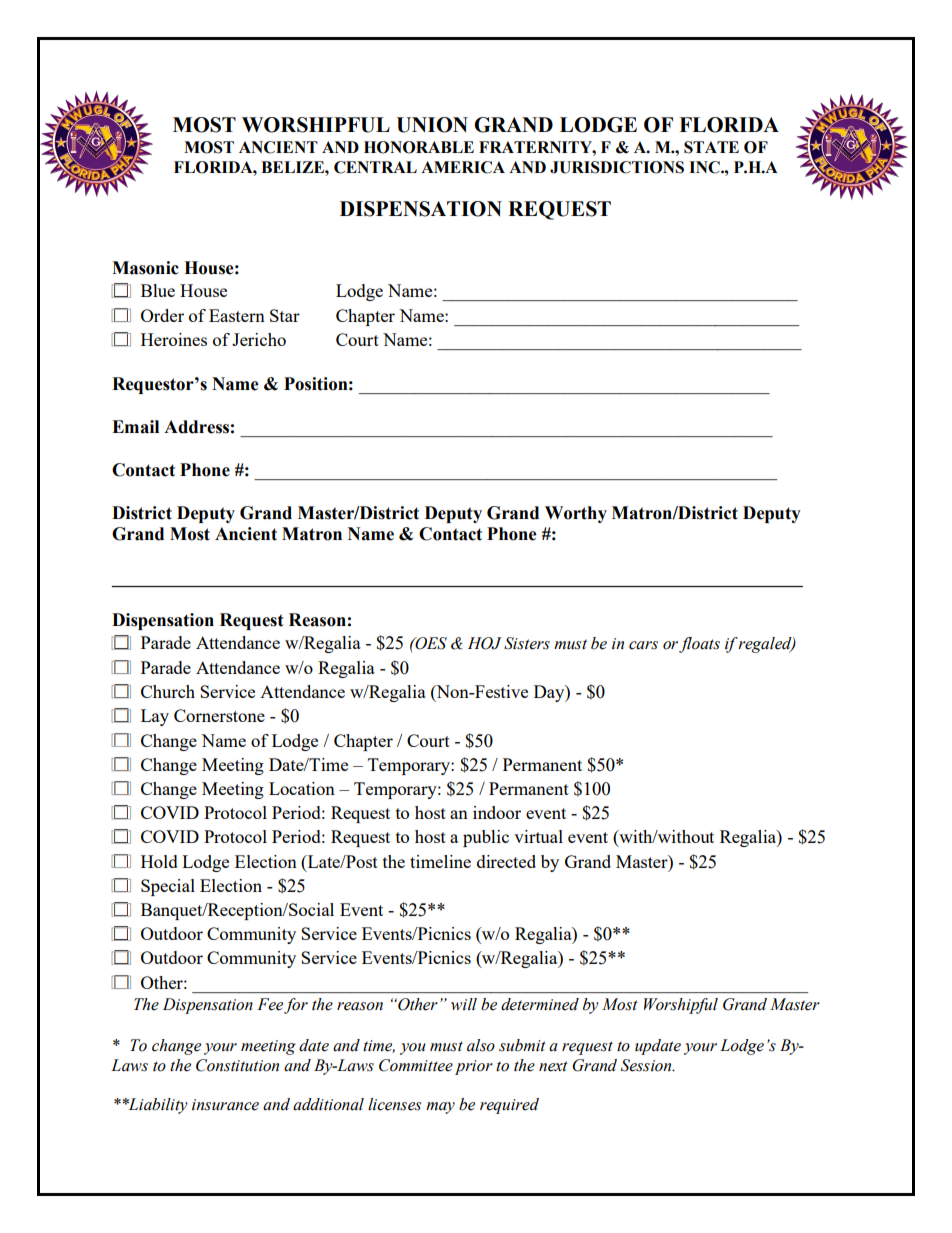 This page has width=952, height=1233. What do you see at coordinates (527, 643) in the page?
I see `Sisters` at bounding box center [527, 643].
